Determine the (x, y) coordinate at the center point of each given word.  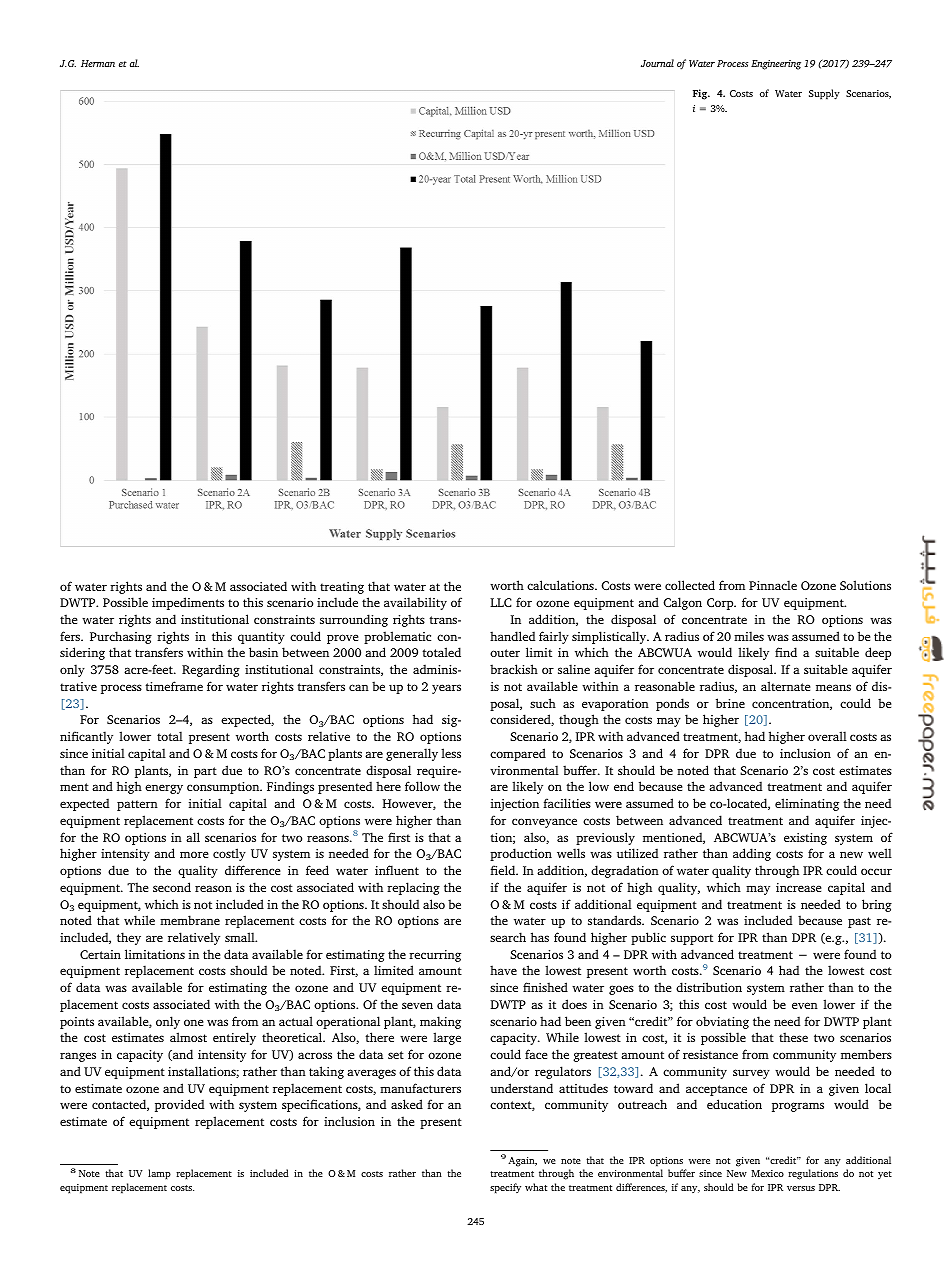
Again (522, 1162)
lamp (159, 1174)
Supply (824, 94)
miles (749, 636)
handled (512, 636)
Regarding (211, 670)
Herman (98, 63)
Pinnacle (773, 585)
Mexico (767, 1173)
